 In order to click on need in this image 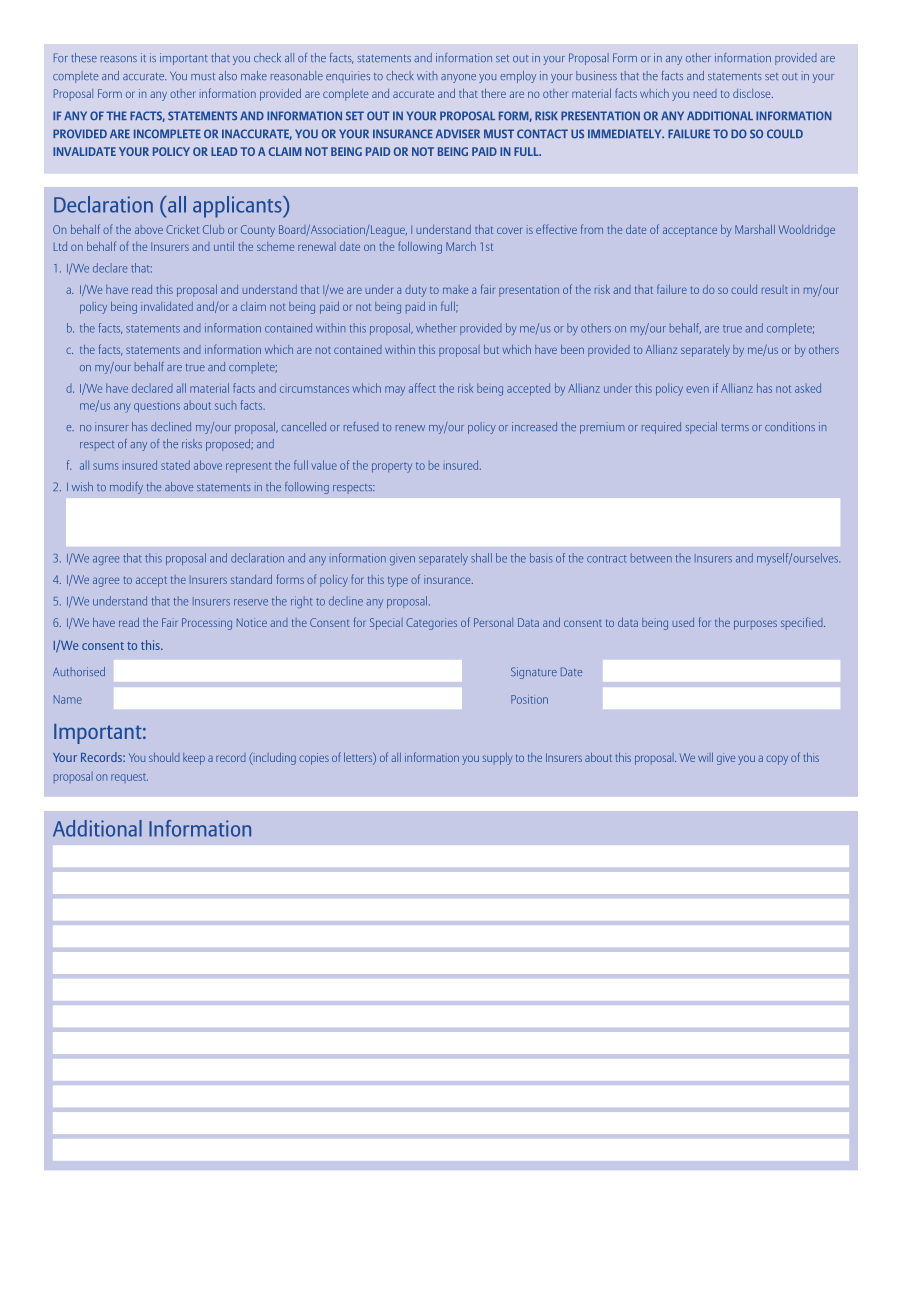, I will do `click(705, 93)`.
